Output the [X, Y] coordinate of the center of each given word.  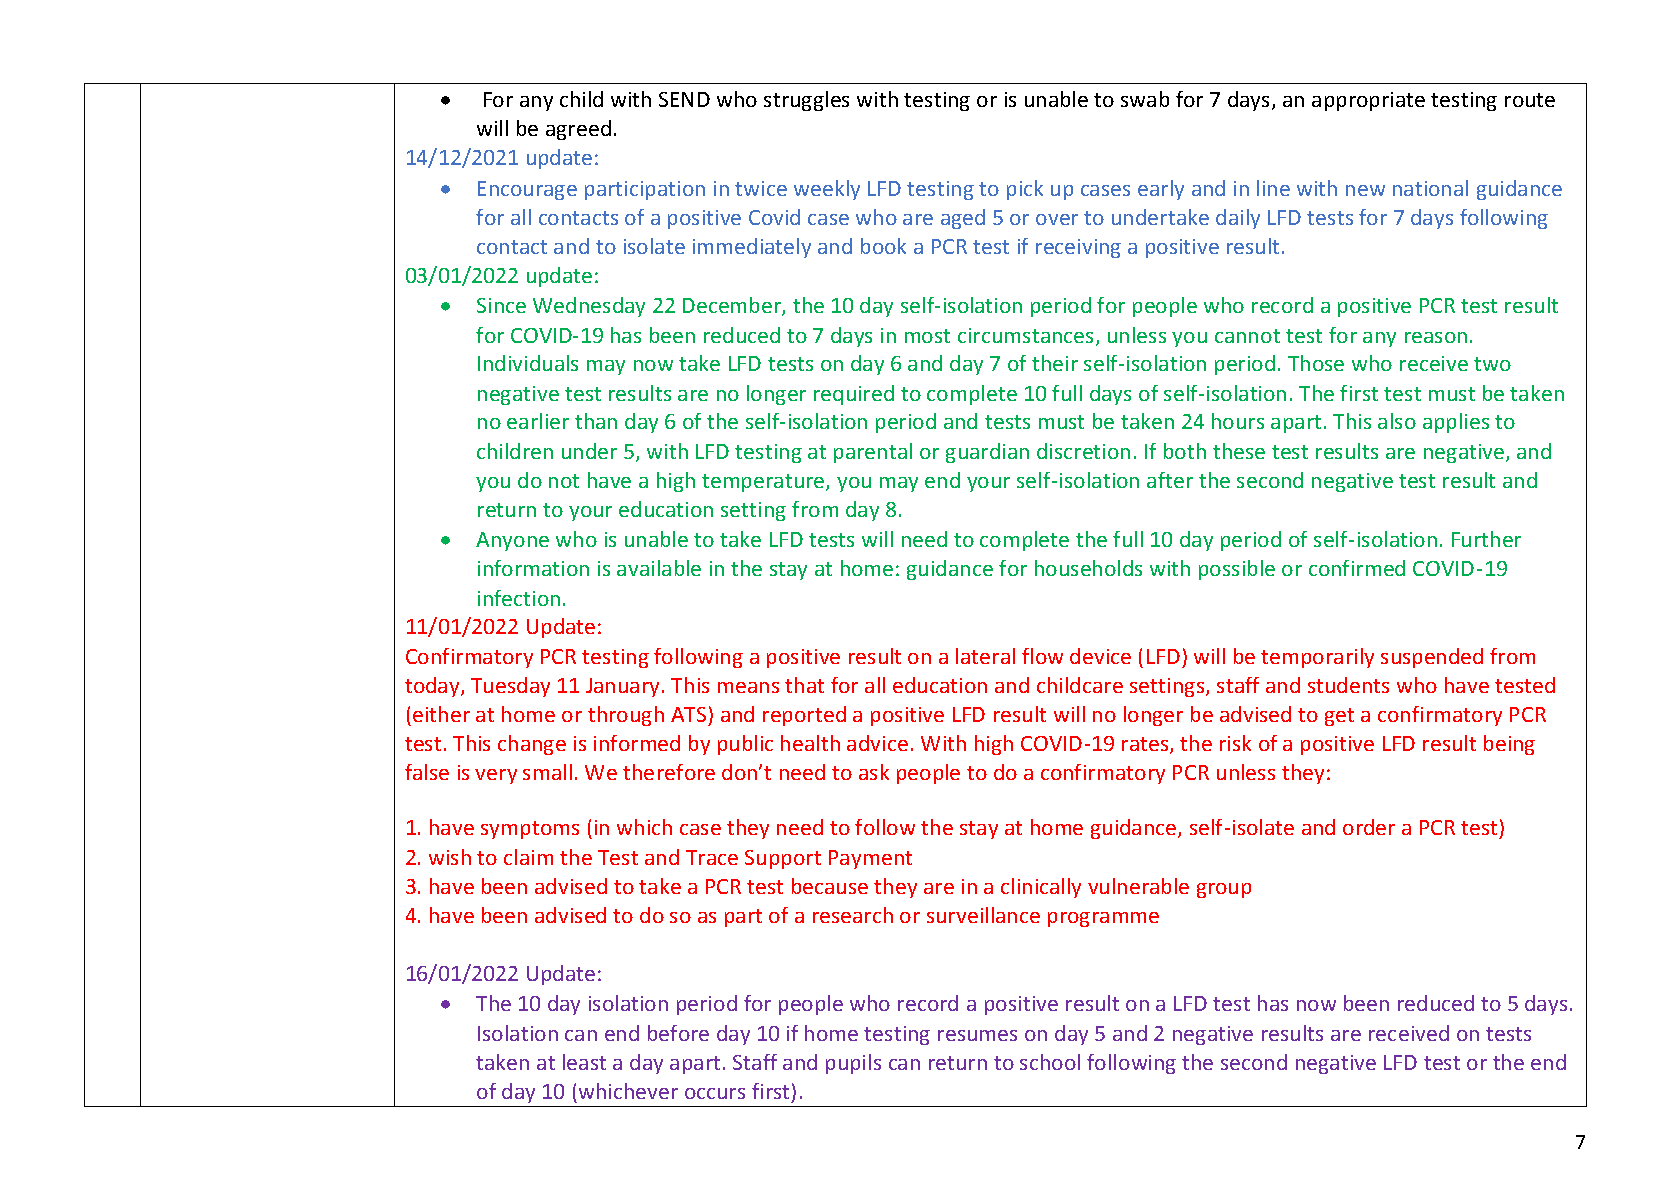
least [584, 1062]
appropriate [1368, 101]
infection [519, 598]
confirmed [1357, 568]
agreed [578, 130]
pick [1025, 190]
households [1088, 568]
